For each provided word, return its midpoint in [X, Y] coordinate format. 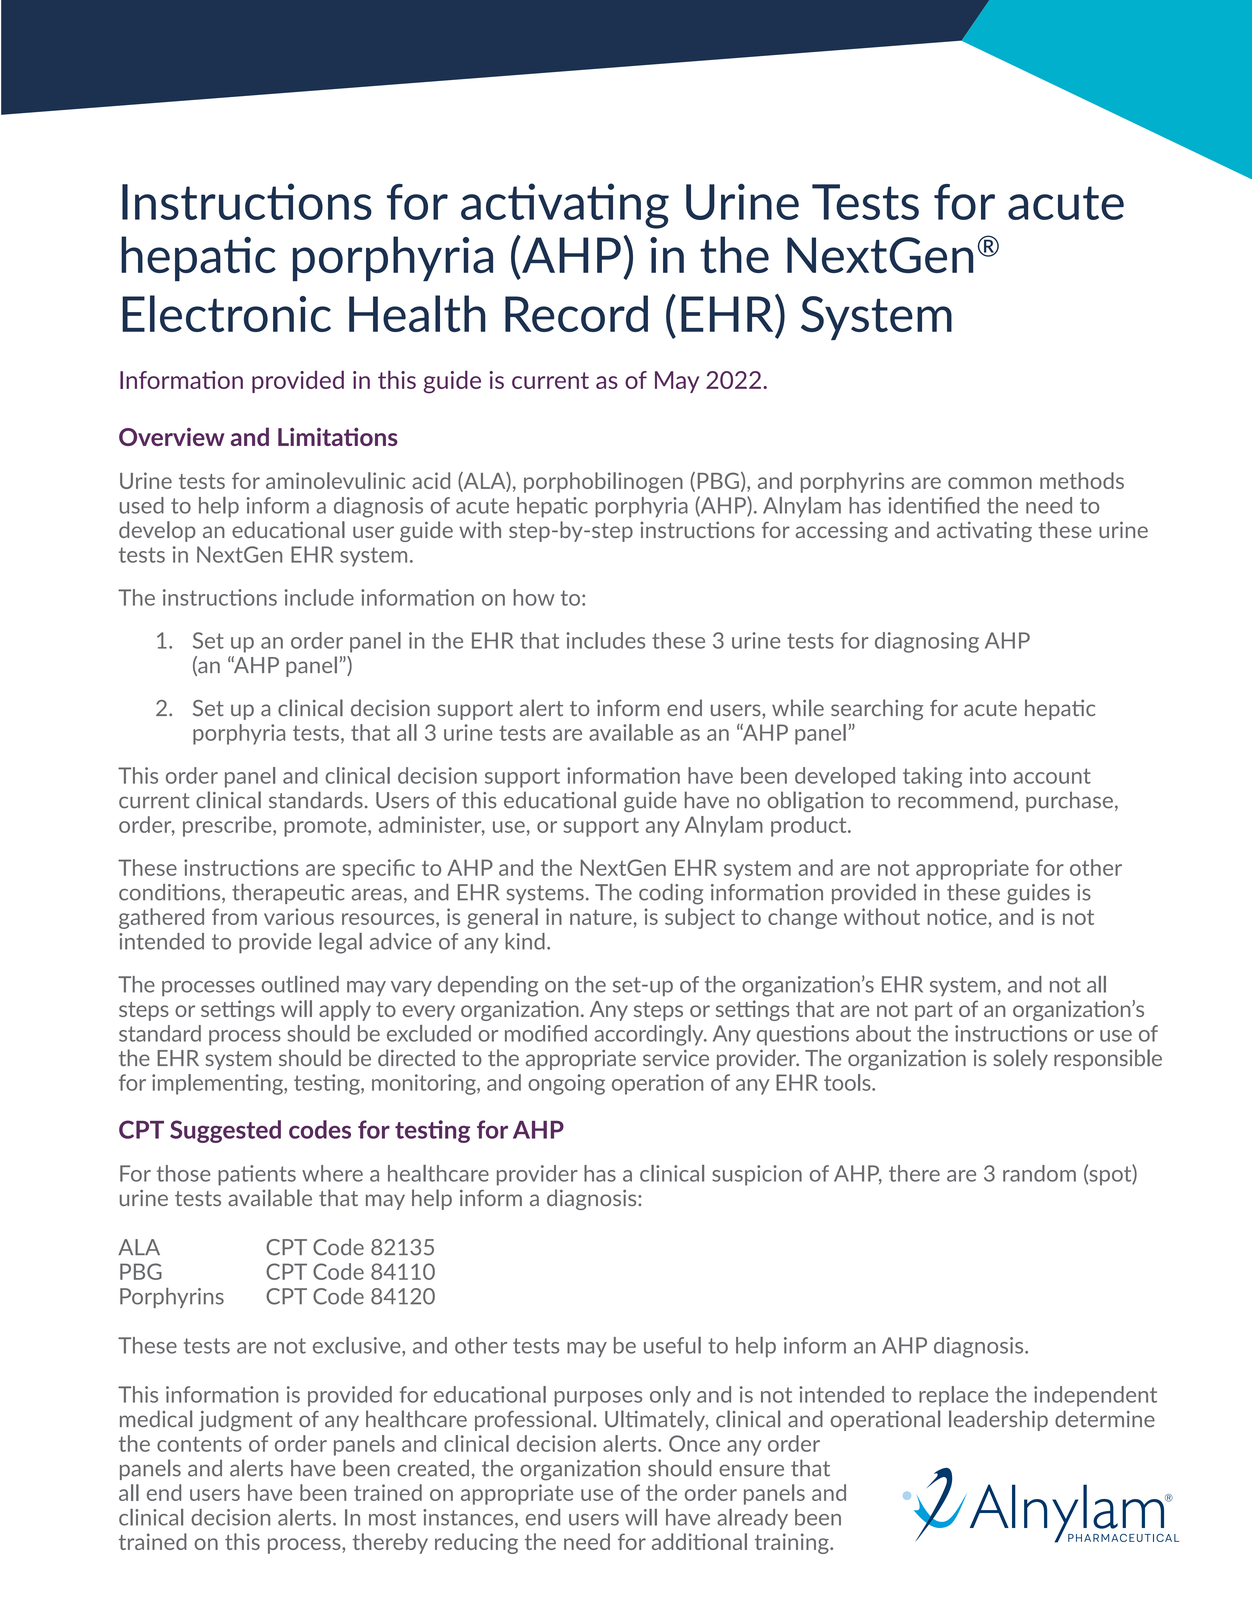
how [533, 597]
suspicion [757, 1175]
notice [957, 916]
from [234, 916]
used [142, 505]
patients [257, 1175]
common [990, 483]
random [1039, 1173]
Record [576, 313]
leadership [998, 1420]
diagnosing [927, 642]
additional [699, 1541]
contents [199, 1444]
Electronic [226, 313]
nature [601, 917]
